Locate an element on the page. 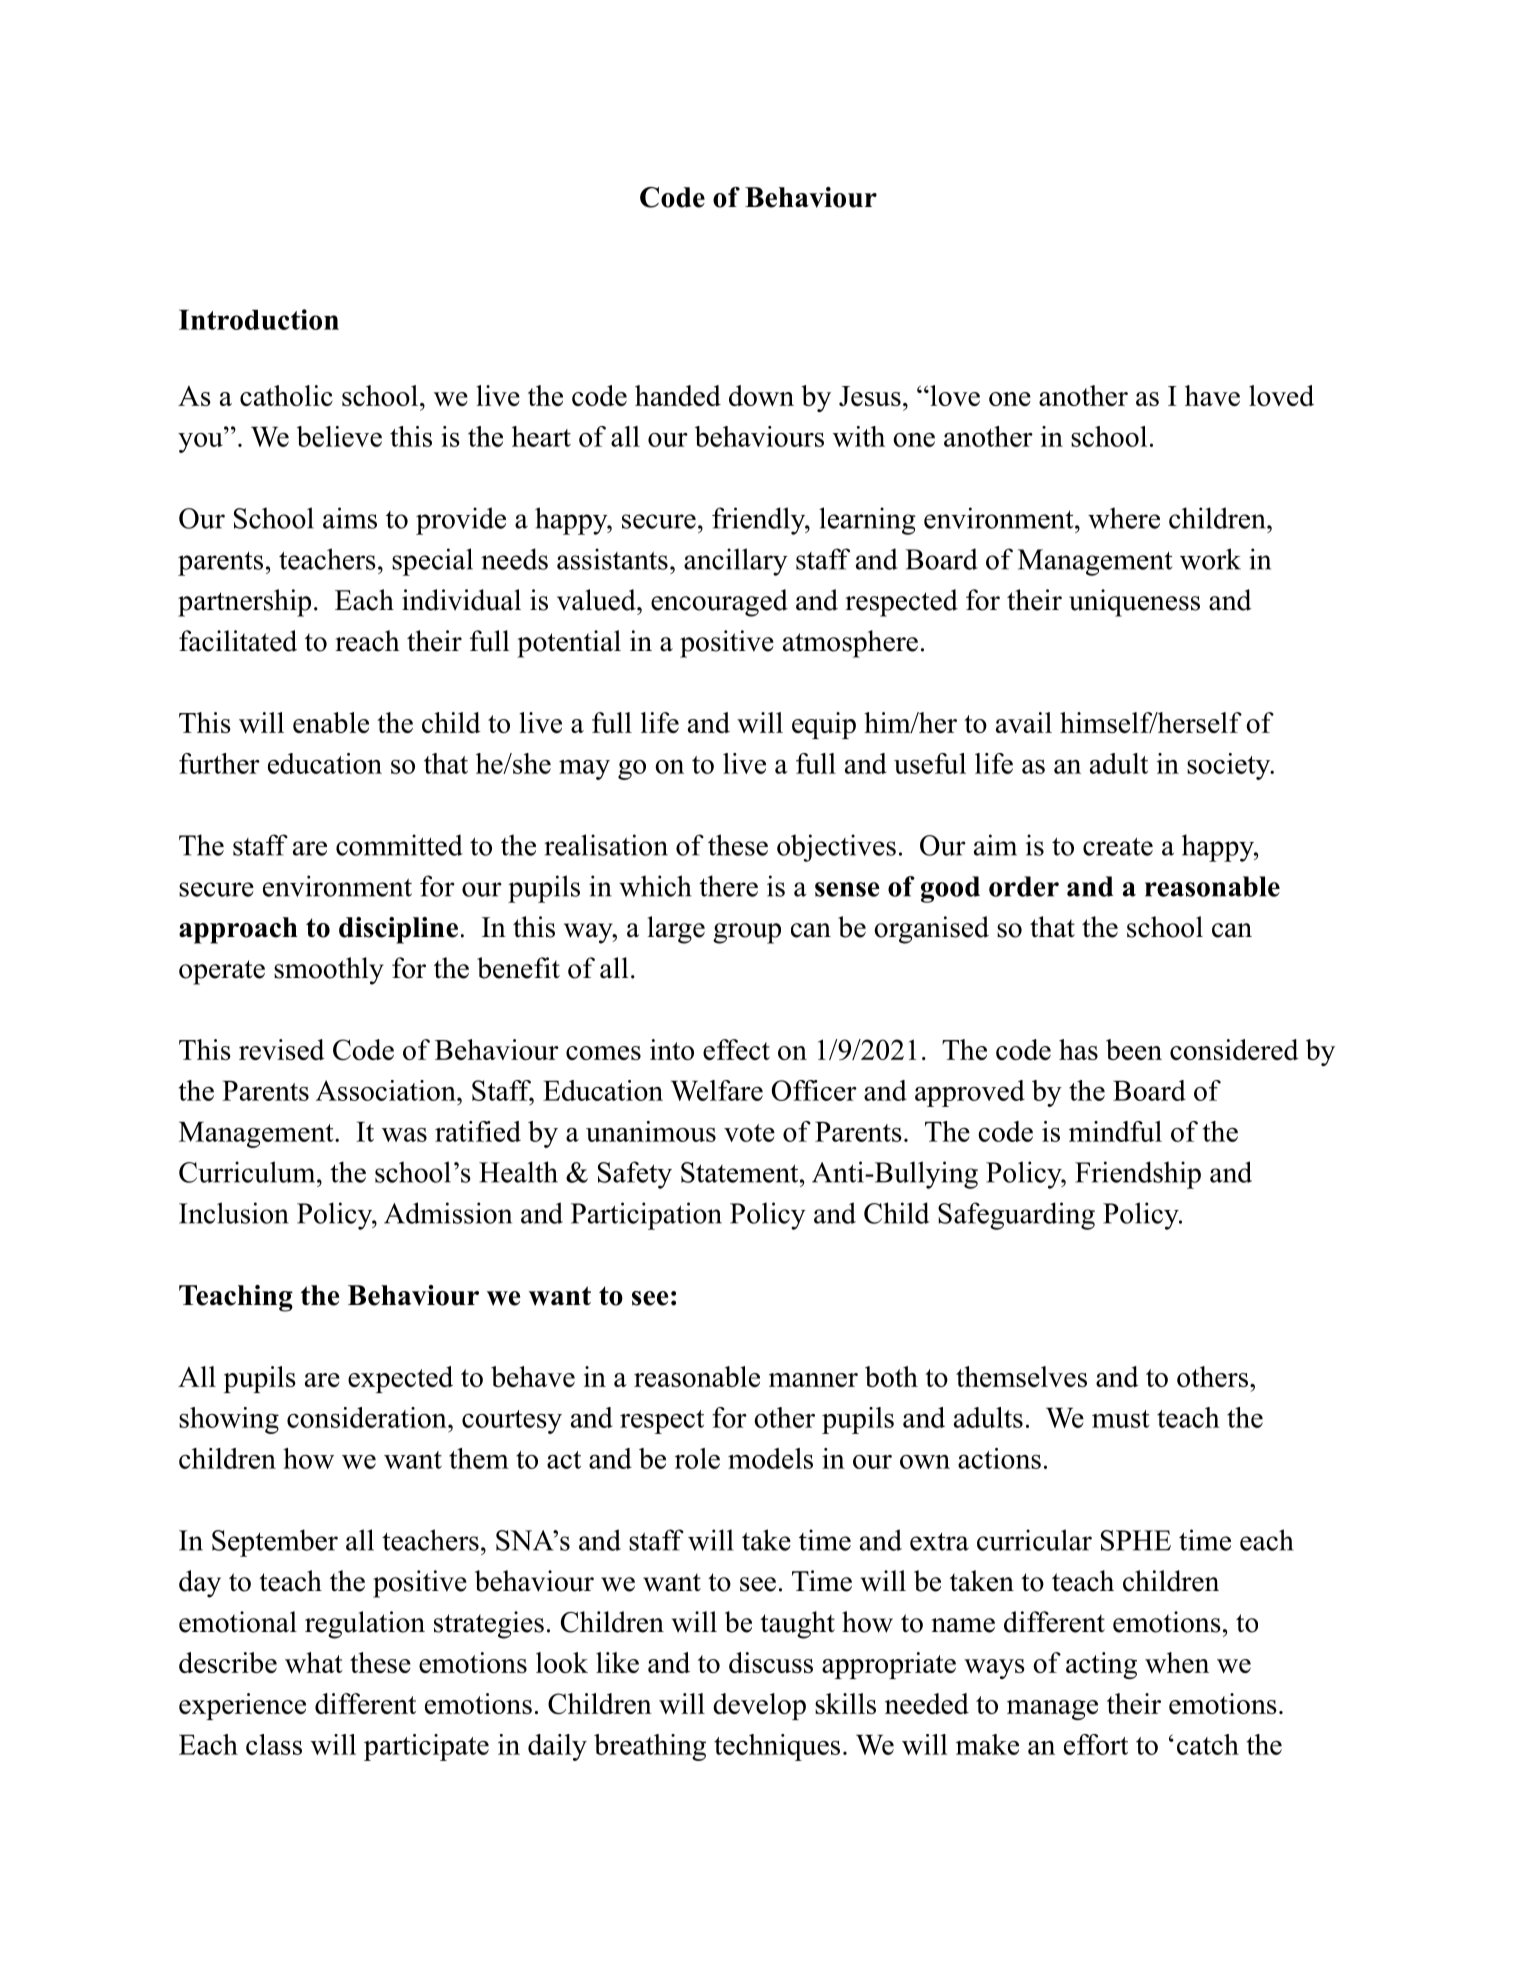 The image size is (1516, 1962). must is located at coordinates (1121, 1419).
